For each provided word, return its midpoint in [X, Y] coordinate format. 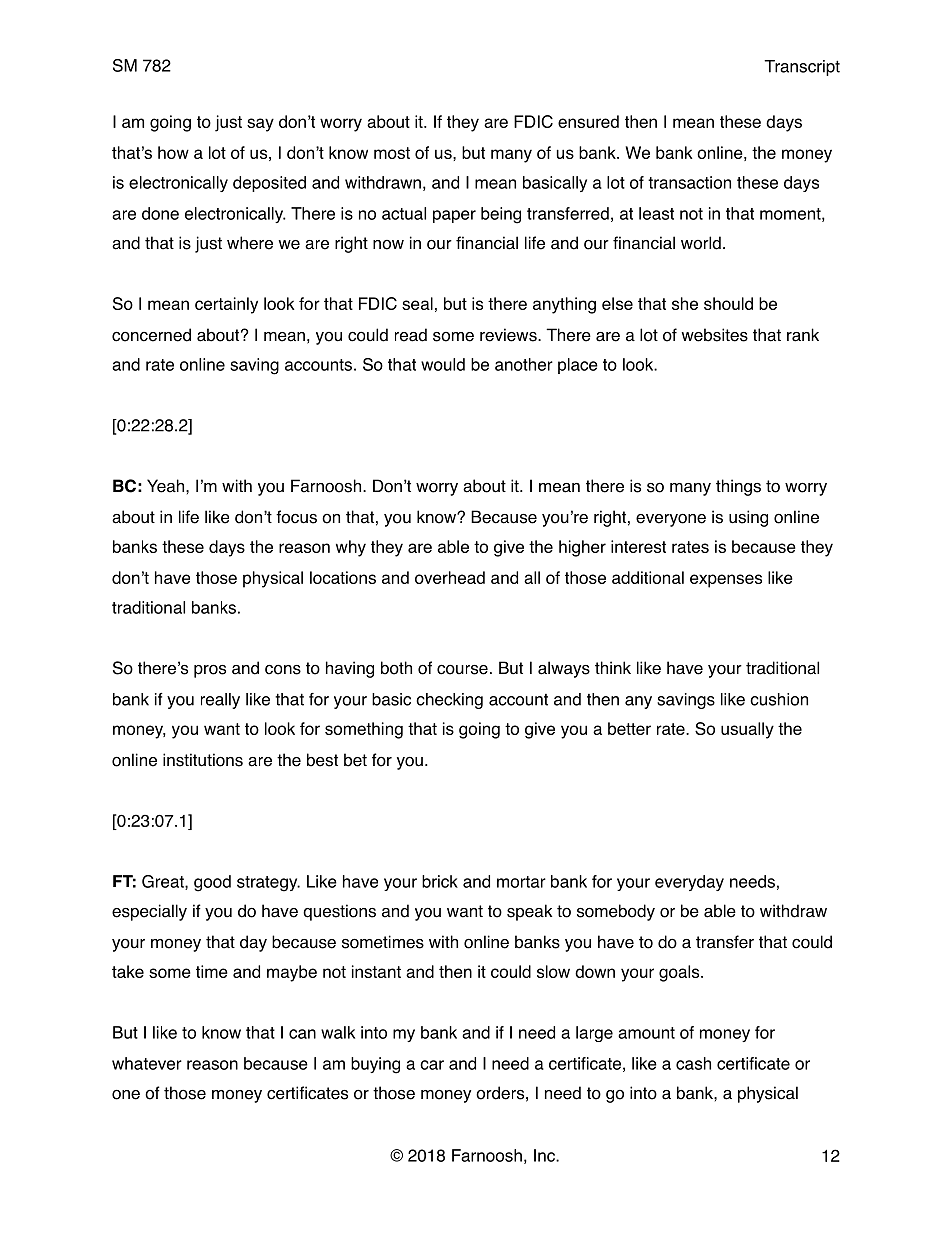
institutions [203, 760]
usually [747, 730]
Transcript [802, 68]
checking [449, 701]
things [738, 487]
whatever [147, 1063]
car [432, 1065]
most [392, 153]
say [260, 125]
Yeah [167, 486]
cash [693, 1063]
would [443, 364]
